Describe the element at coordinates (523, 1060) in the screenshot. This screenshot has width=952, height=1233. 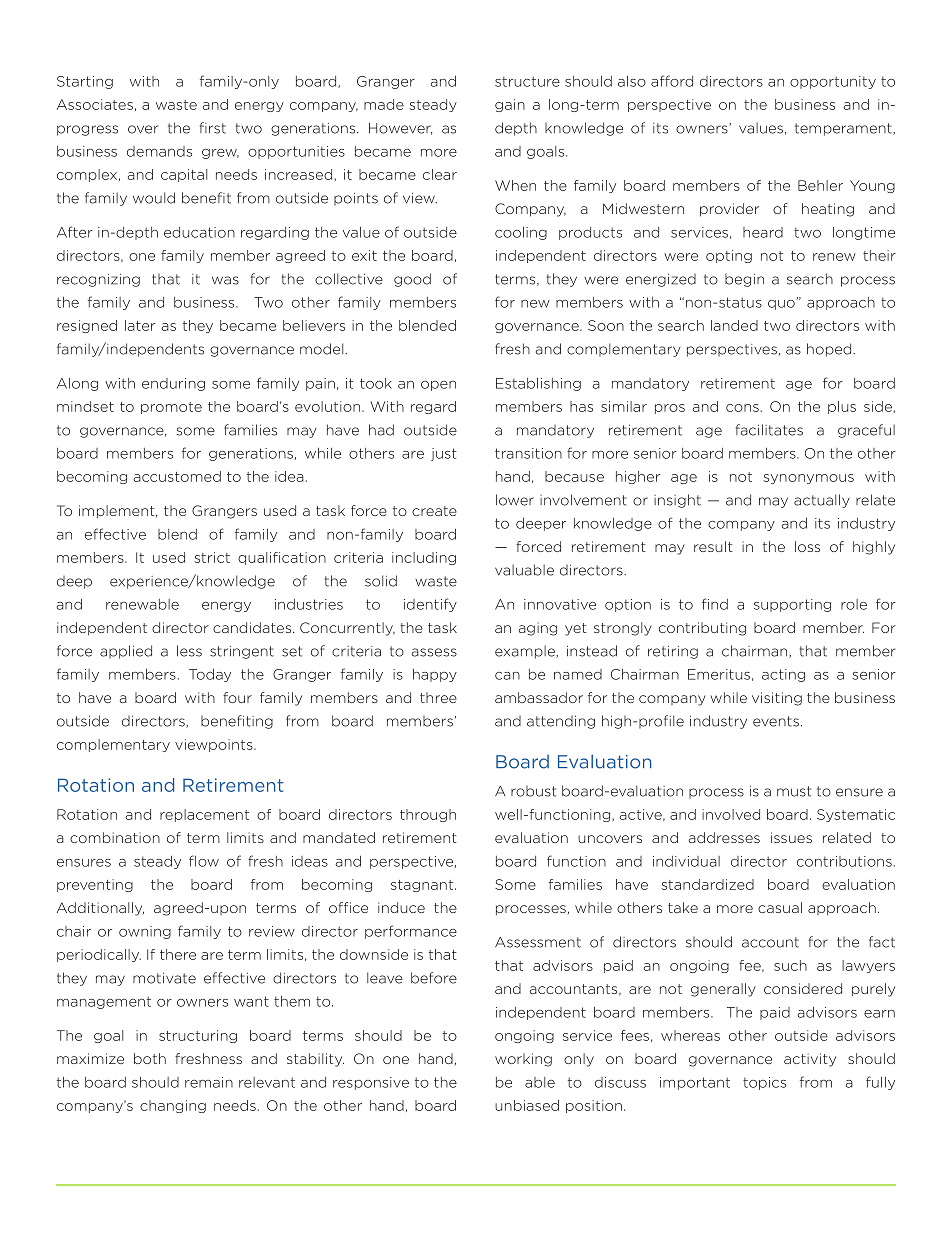
I see `working` at that location.
